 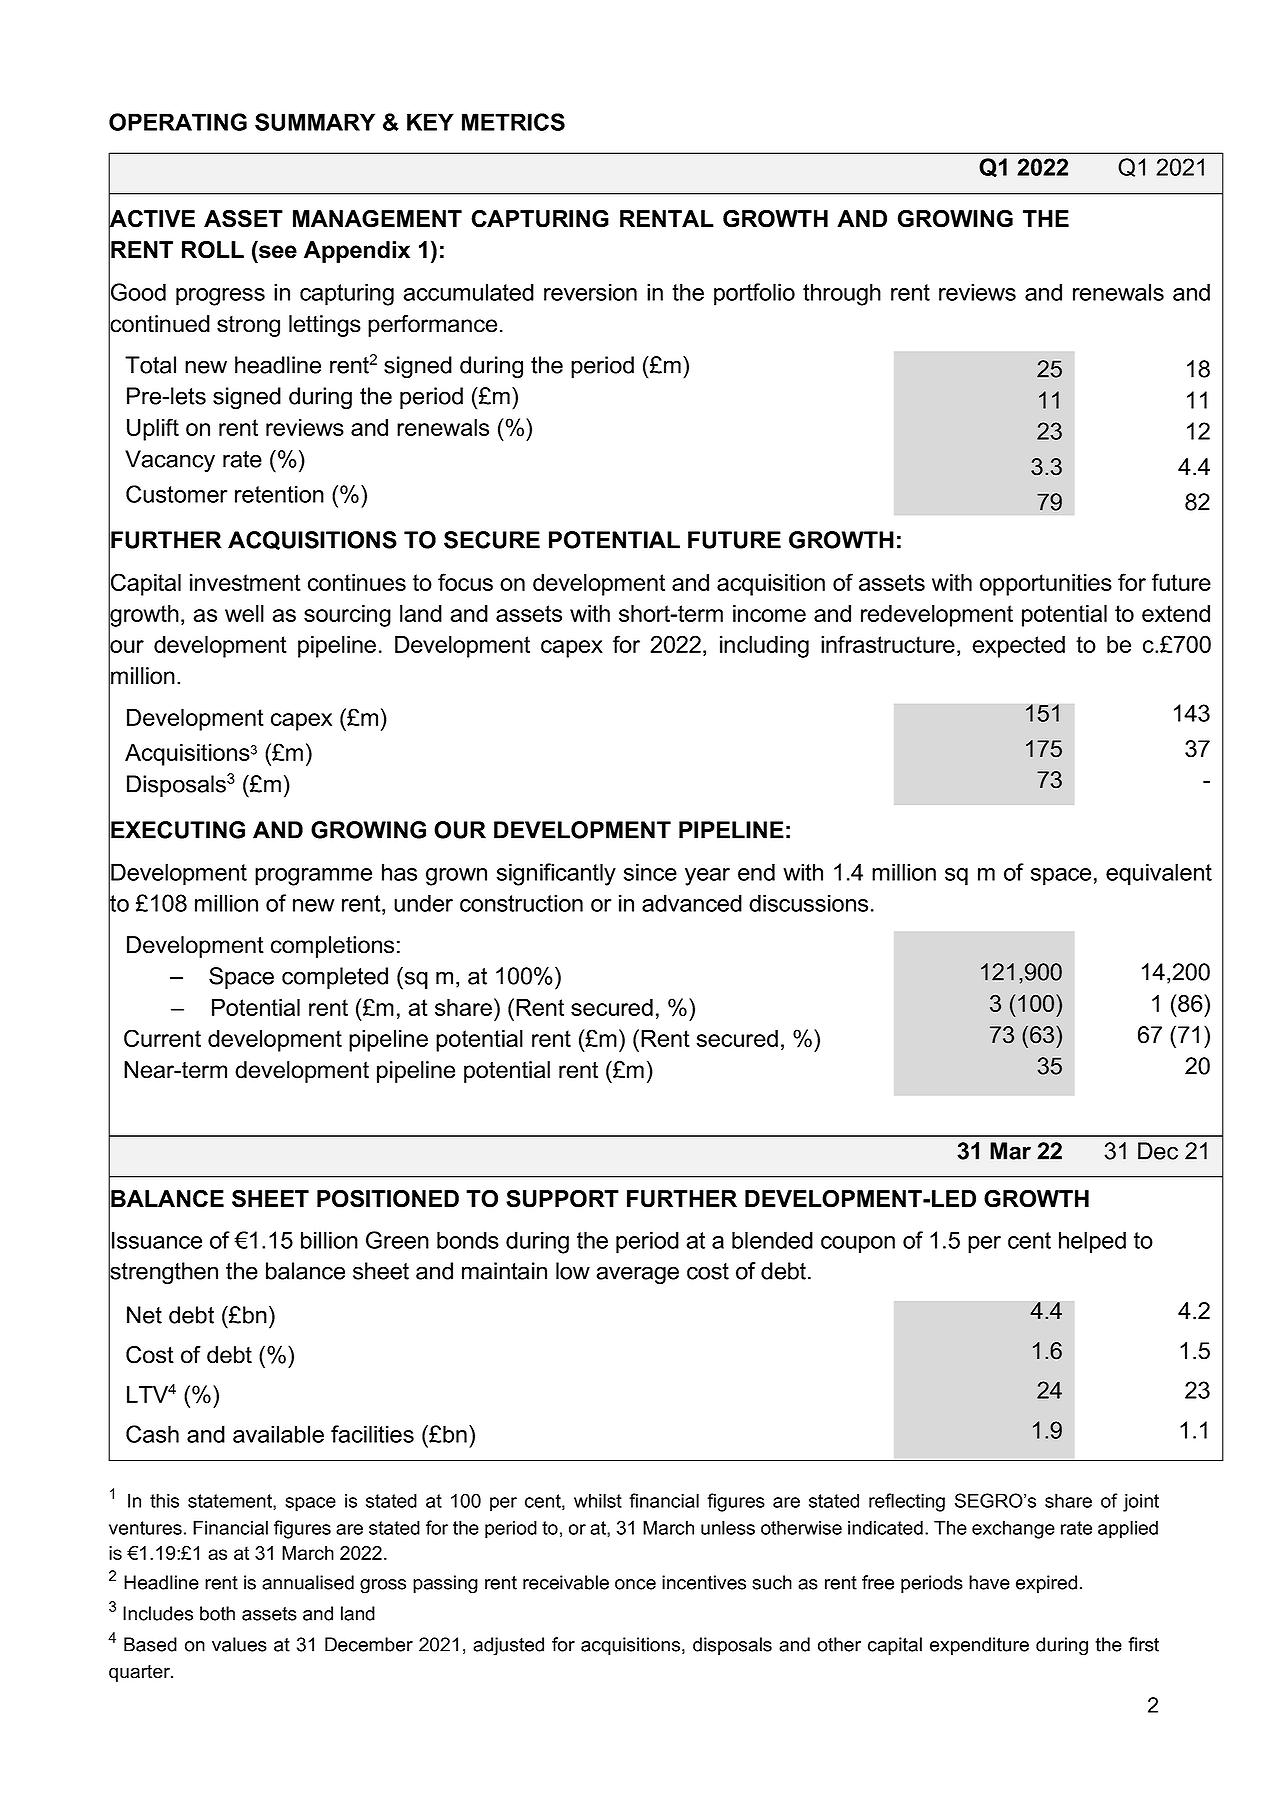 What do you see at coordinates (635, 1584) in the screenshot?
I see `once` at bounding box center [635, 1584].
